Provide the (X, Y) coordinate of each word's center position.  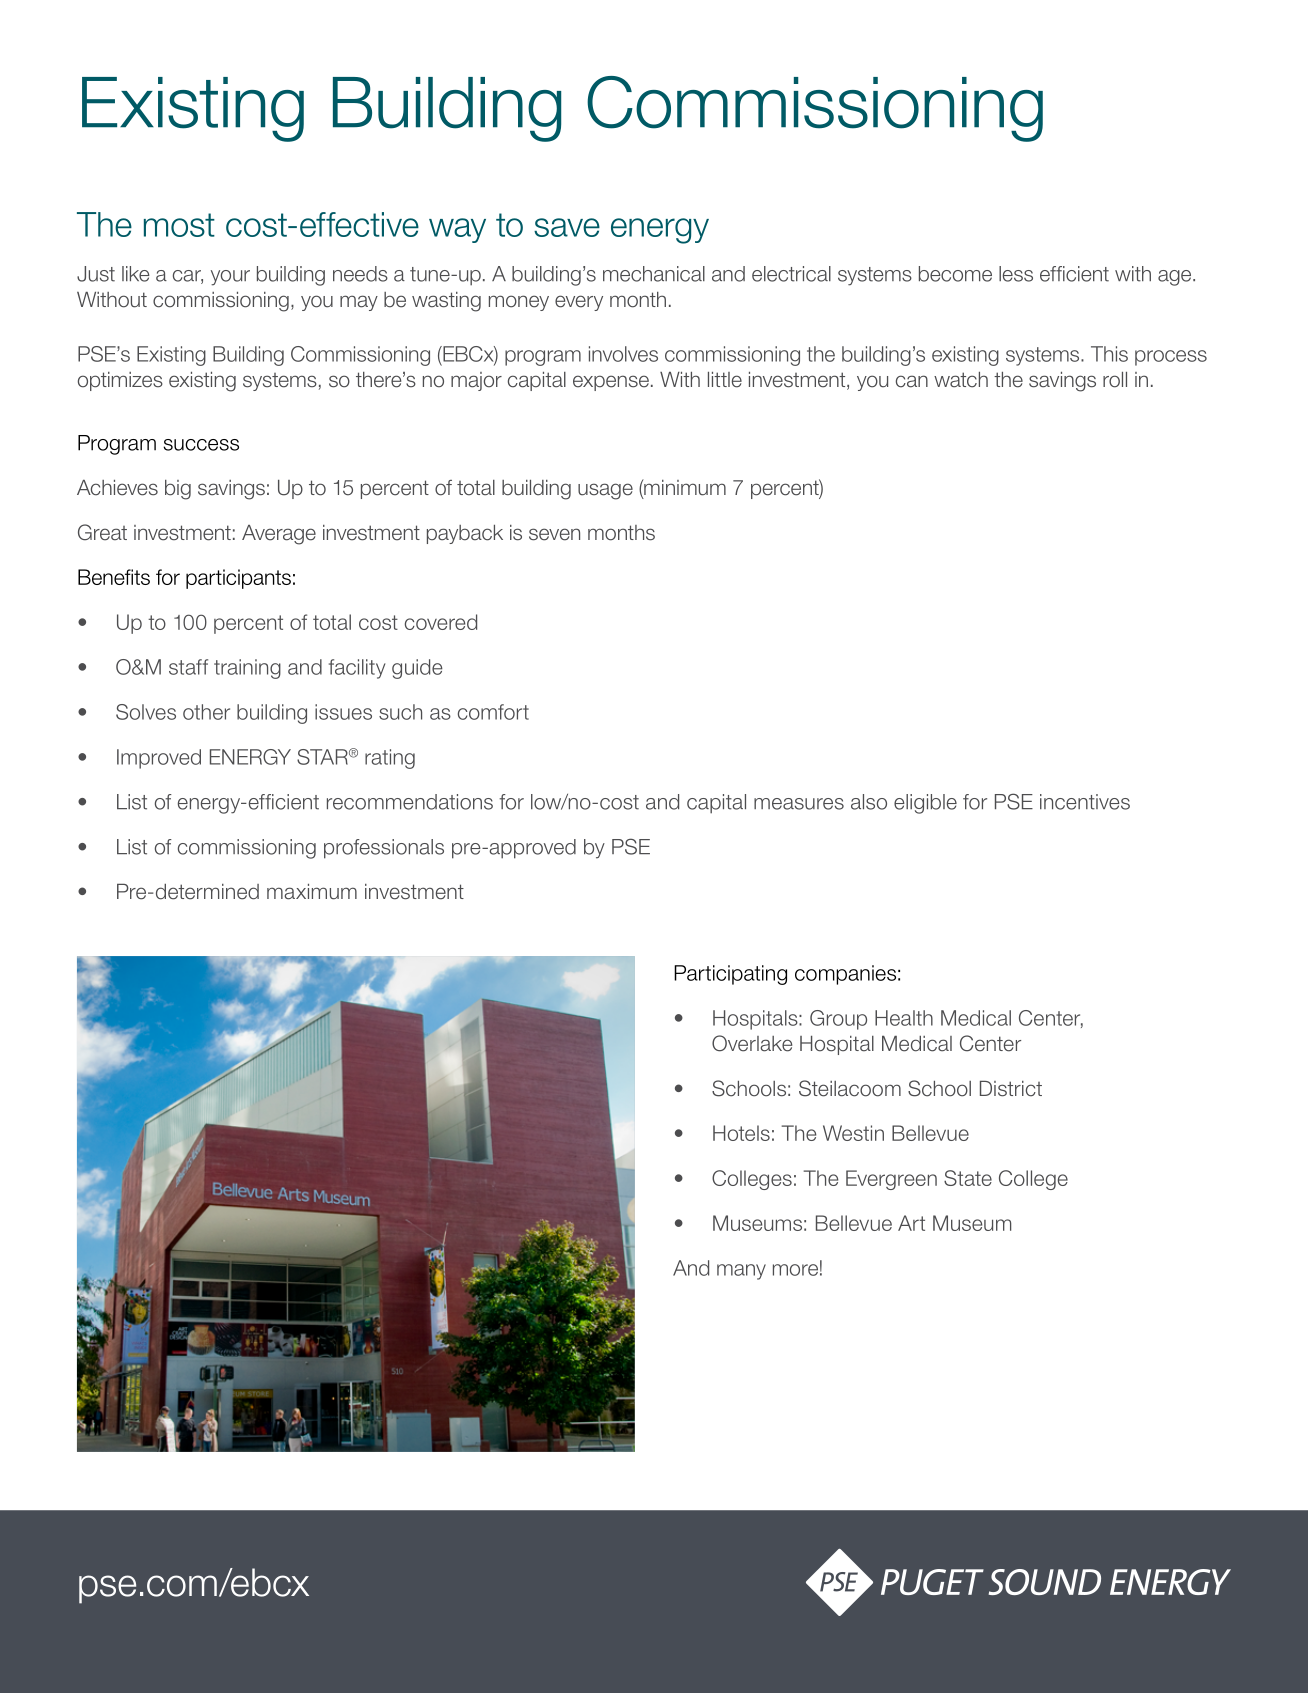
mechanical (654, 274)
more (795, 1270)
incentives (1085, 802)
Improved (159, 759)
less (1016, 274)
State (968, 1178)
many (741, 1272)
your (230, 278)
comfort (493, 712)
